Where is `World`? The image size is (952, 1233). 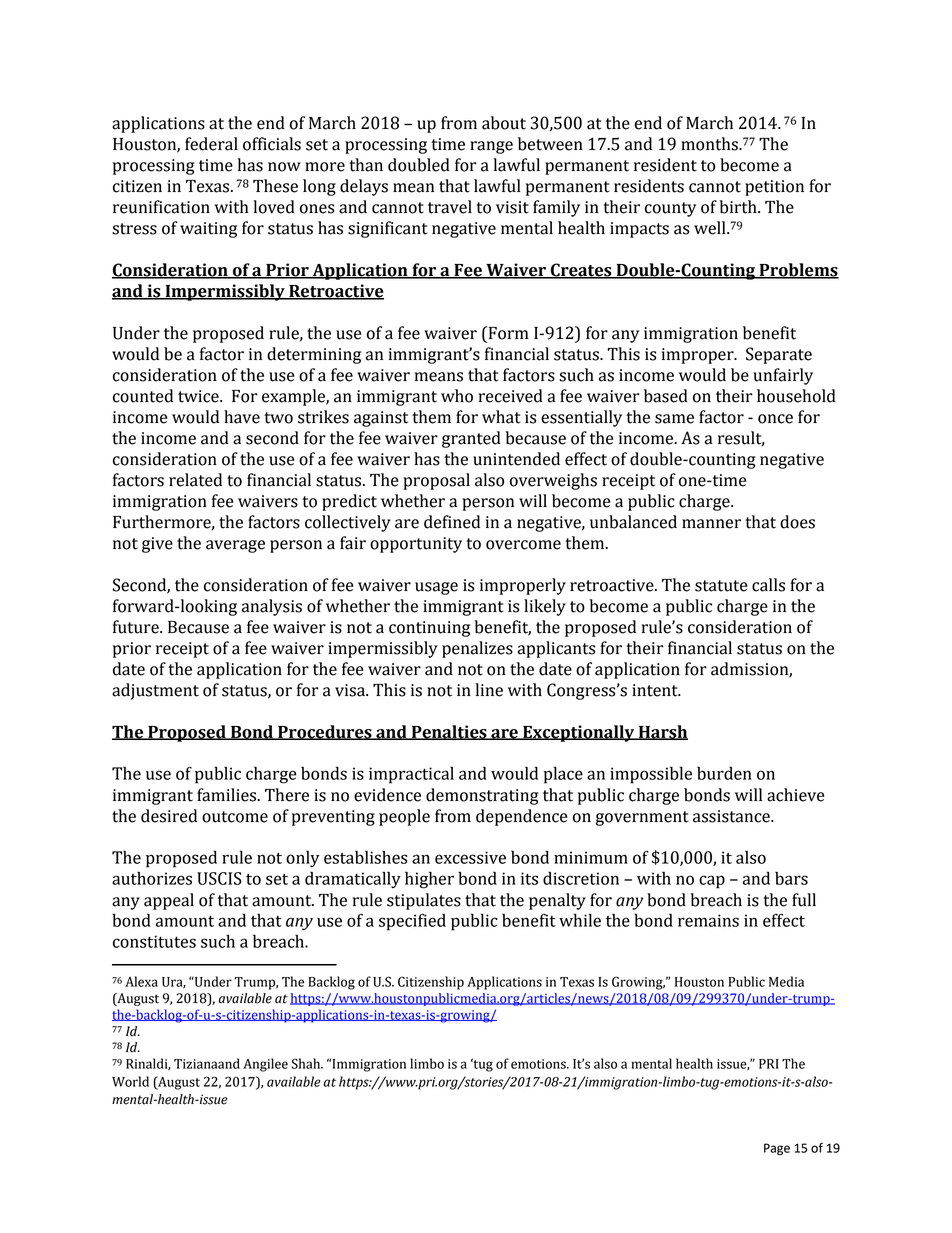
World is located at coordinates (130, 1081).
